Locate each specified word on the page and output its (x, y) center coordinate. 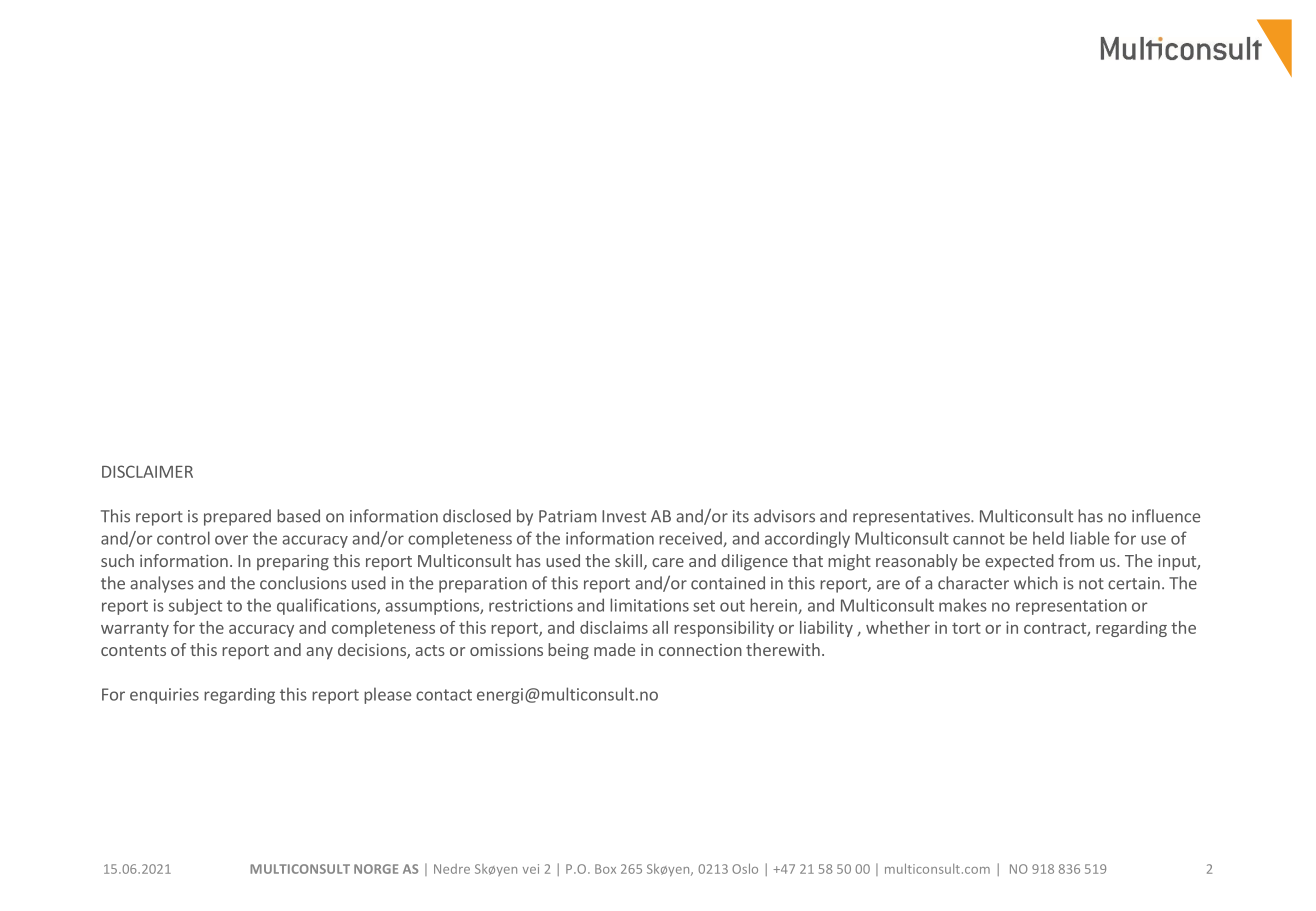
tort (966, 628)
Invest (624, 516)
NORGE (376, 869)
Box (605, 869)
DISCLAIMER (147, 471)
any (319, 653)
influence (1166, 516)
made (614, 649)
